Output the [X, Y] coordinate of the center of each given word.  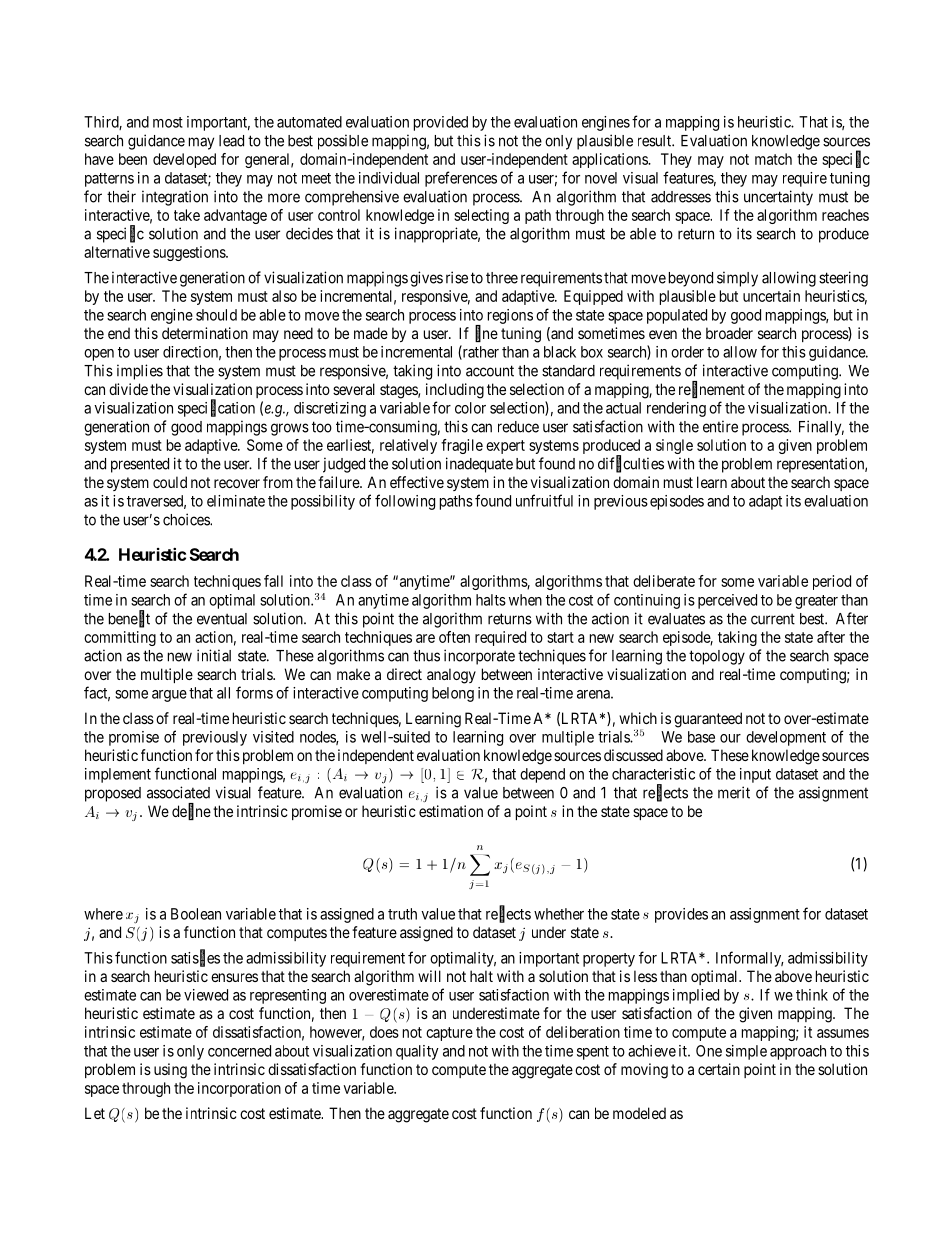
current [773, 619]
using [170, 1071]
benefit [129, 619]
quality [417, 1052]
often [454, 637]
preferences [461, 179]
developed [184, 160]
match [773, 159]
